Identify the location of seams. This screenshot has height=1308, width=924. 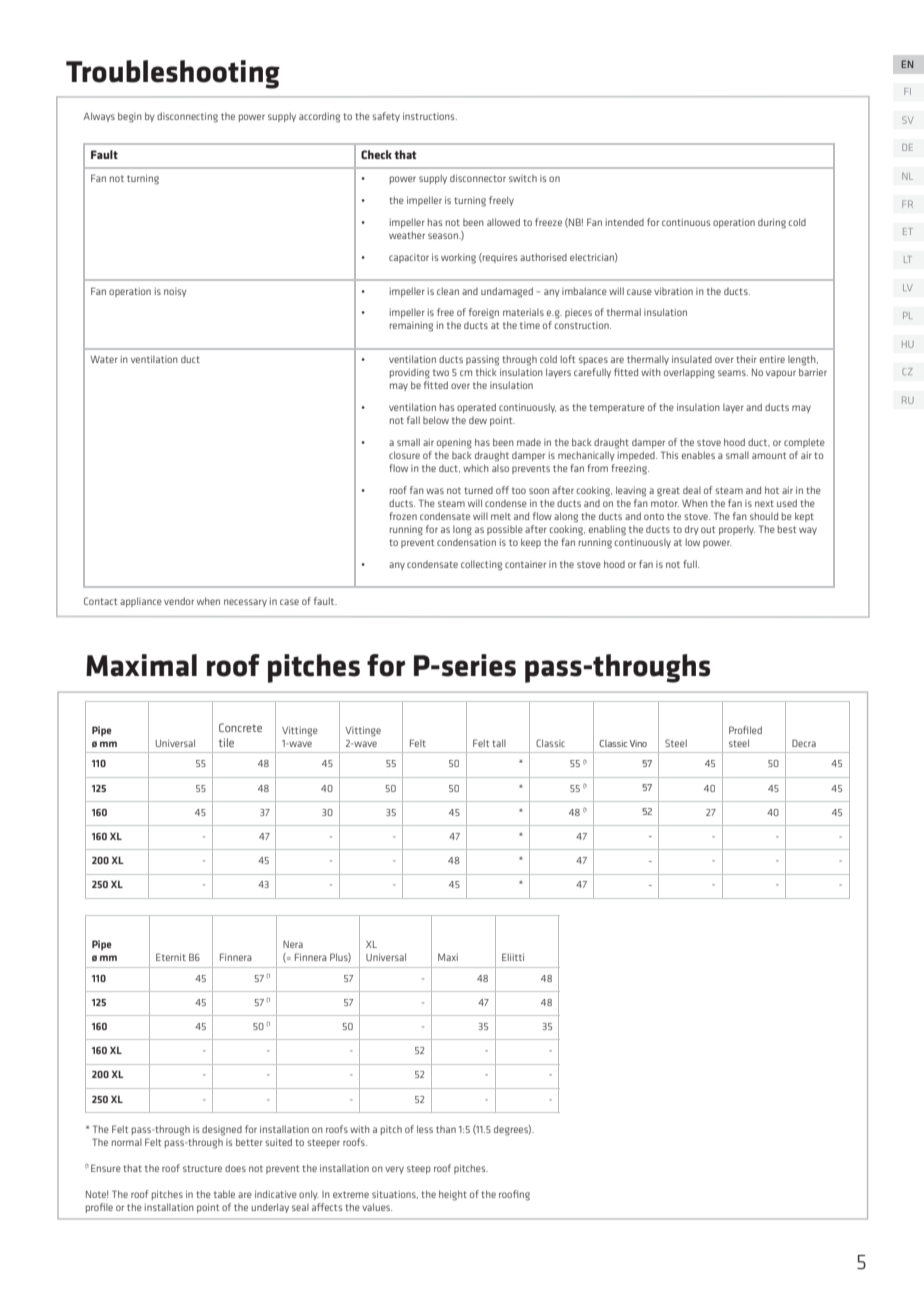
(733, 373).
